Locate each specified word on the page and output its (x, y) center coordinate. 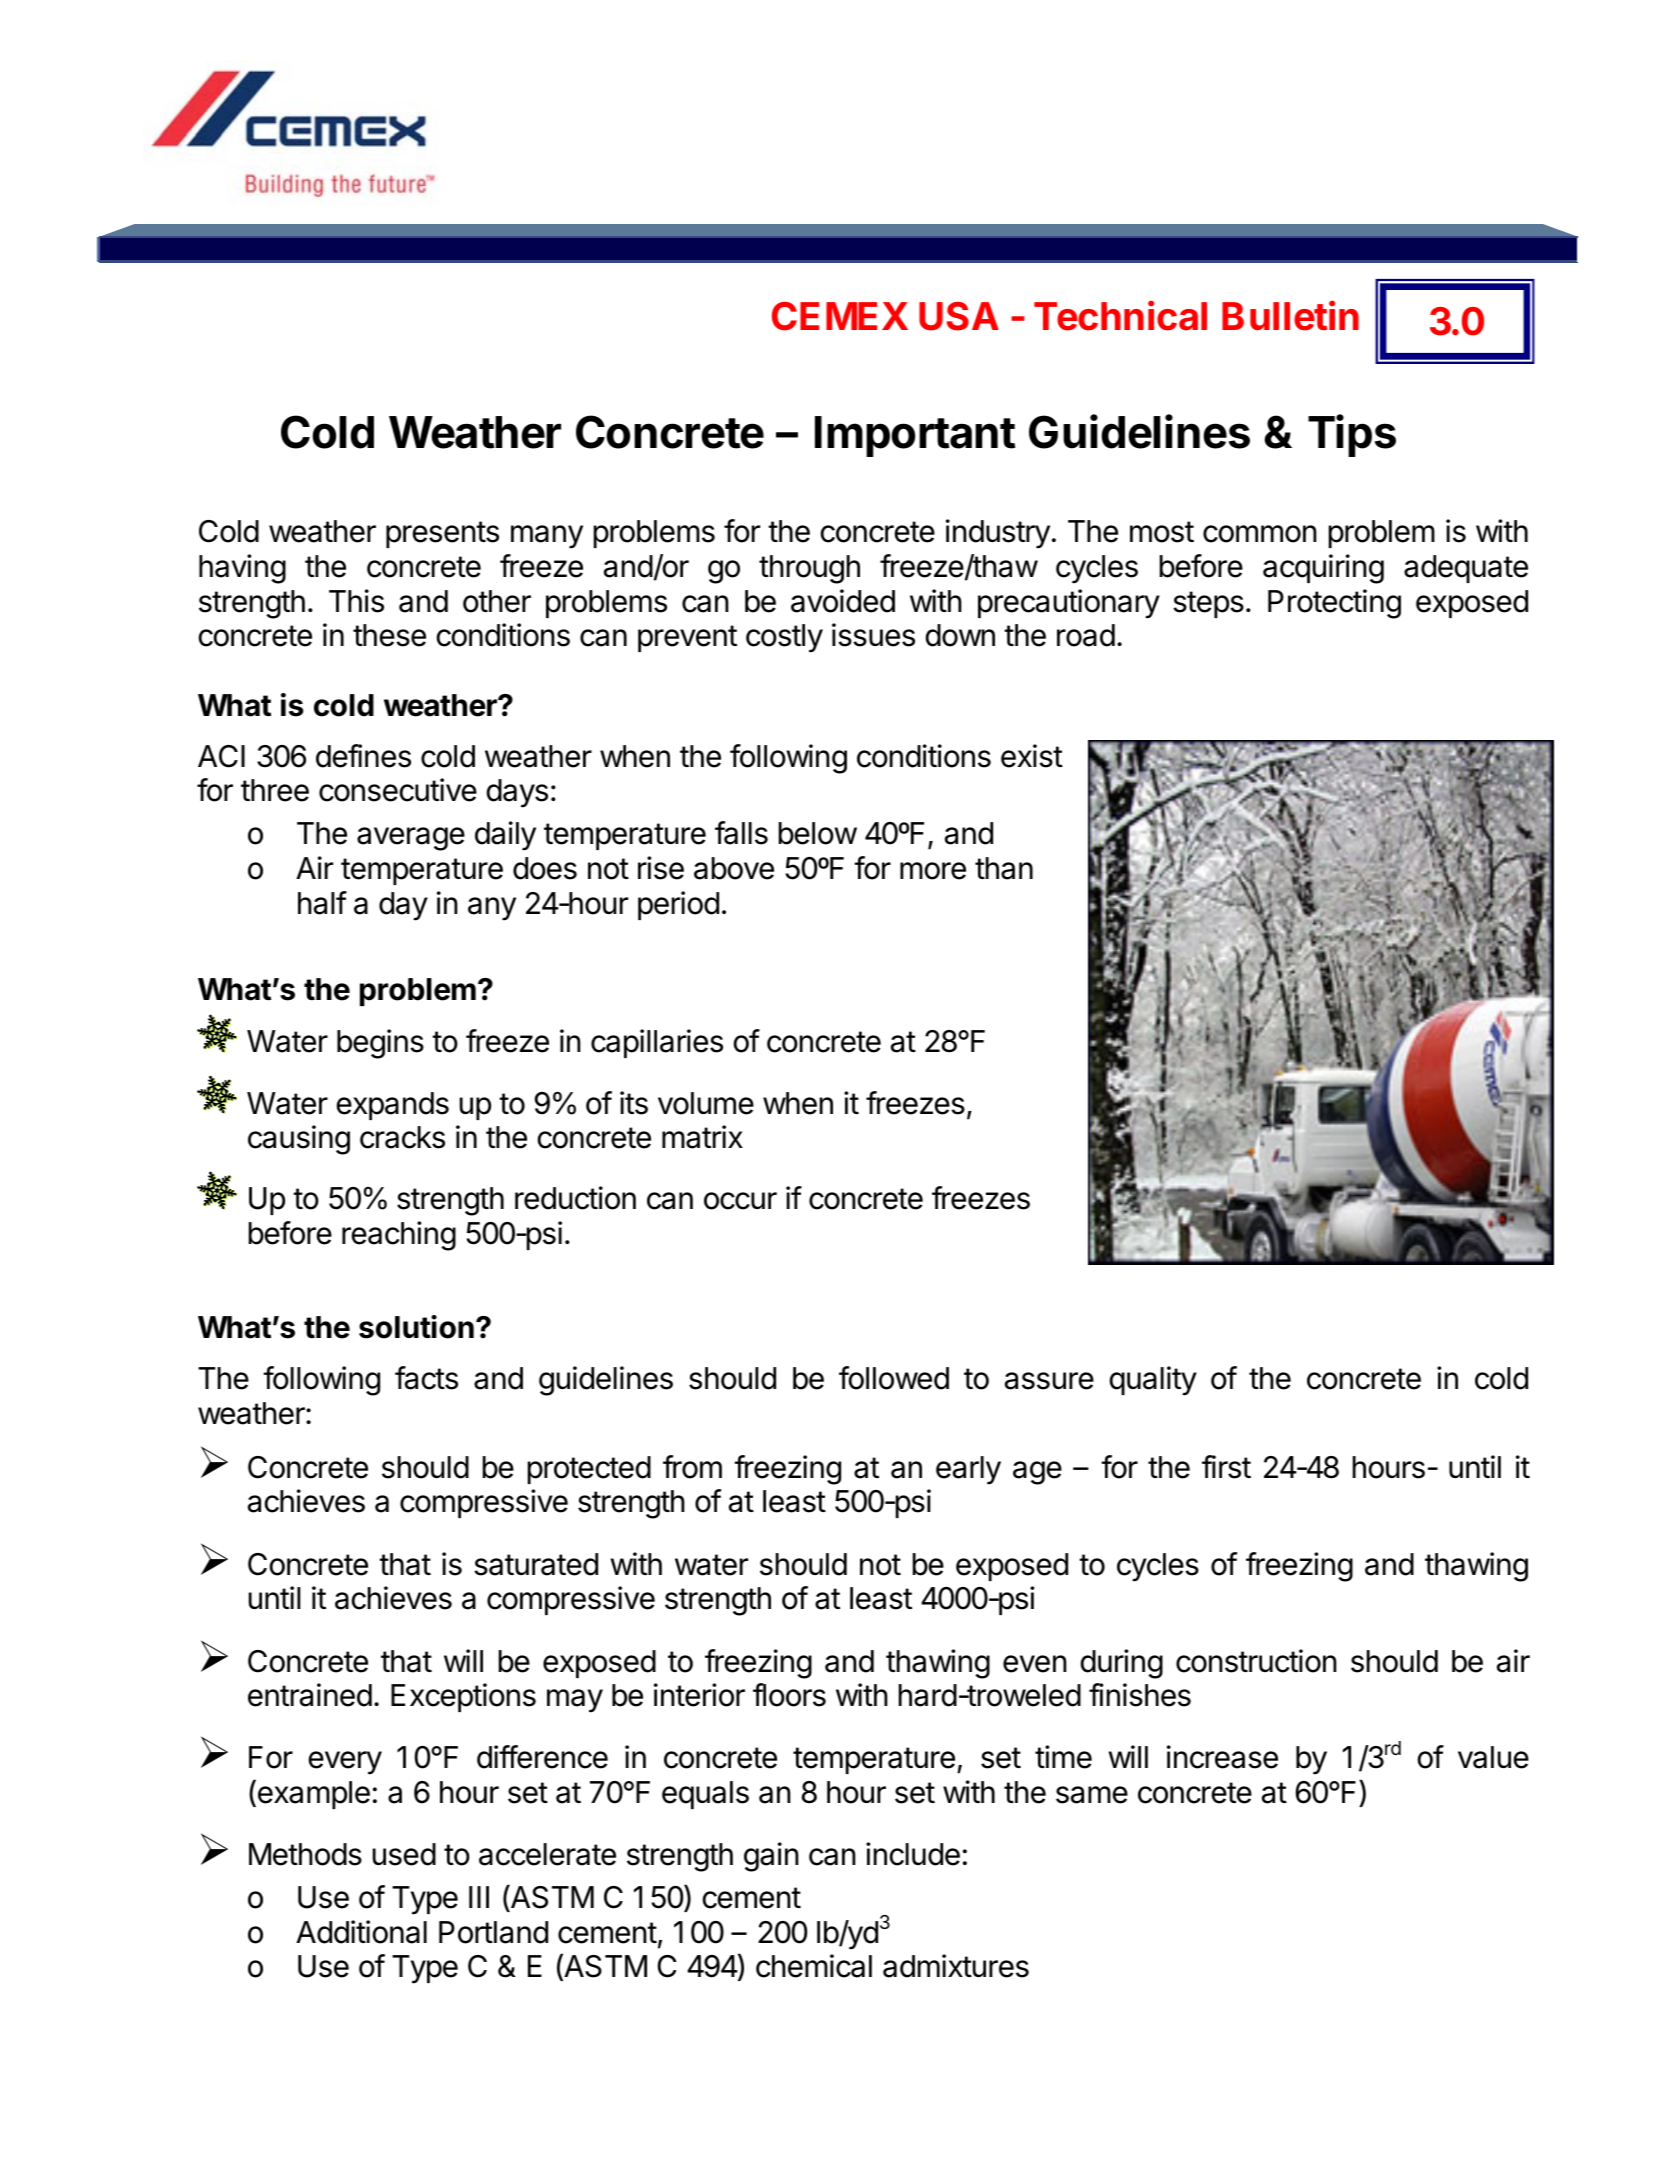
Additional (361, 1932)
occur (740, 1201)
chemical (814, 1966)
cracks (402, 1137)
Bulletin (1290, 316)
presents (442, 534)
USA (959, 316)
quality (1153, 1381)
